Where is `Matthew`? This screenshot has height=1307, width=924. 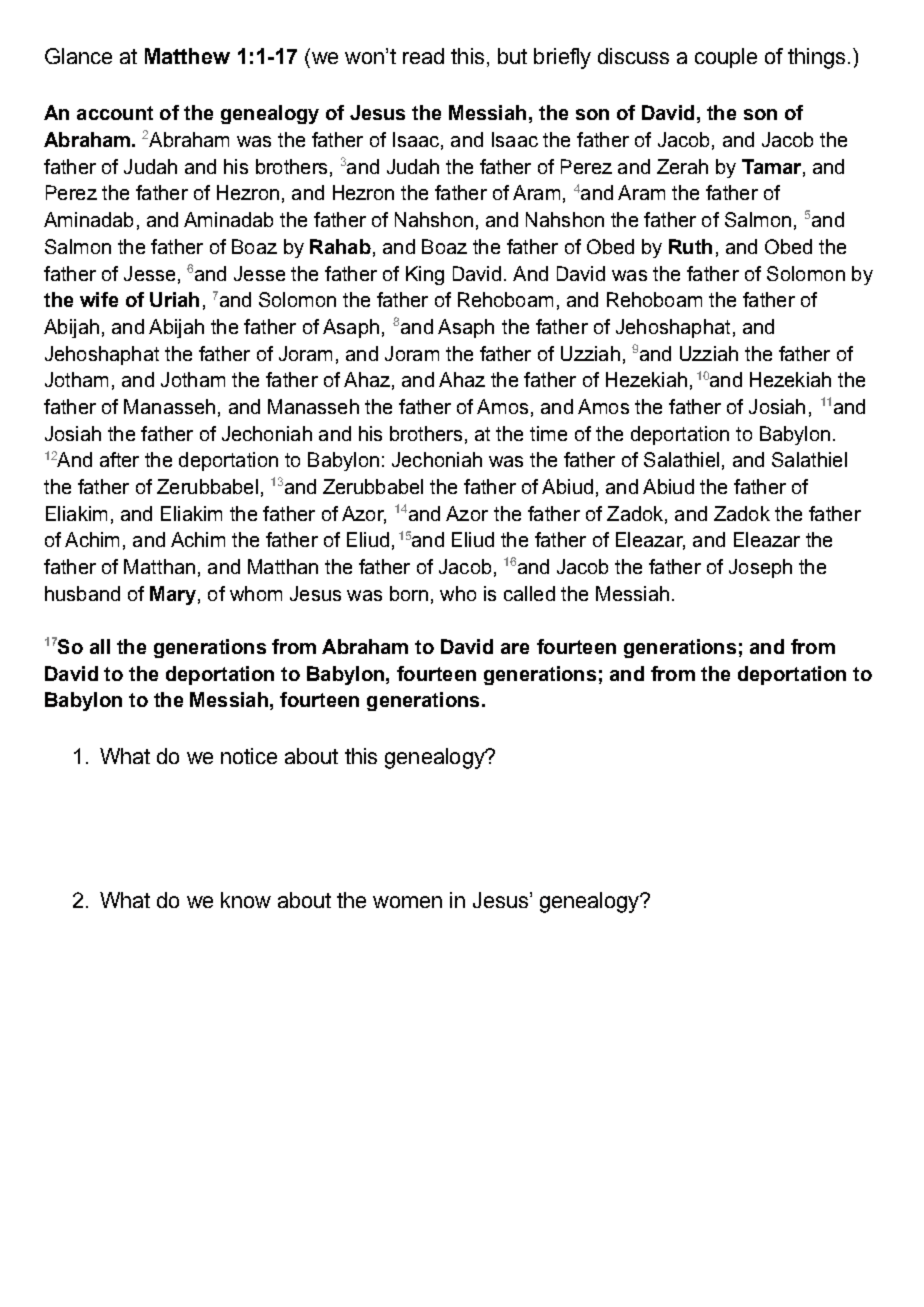 Matthew is located at coordinates (187, 56).
